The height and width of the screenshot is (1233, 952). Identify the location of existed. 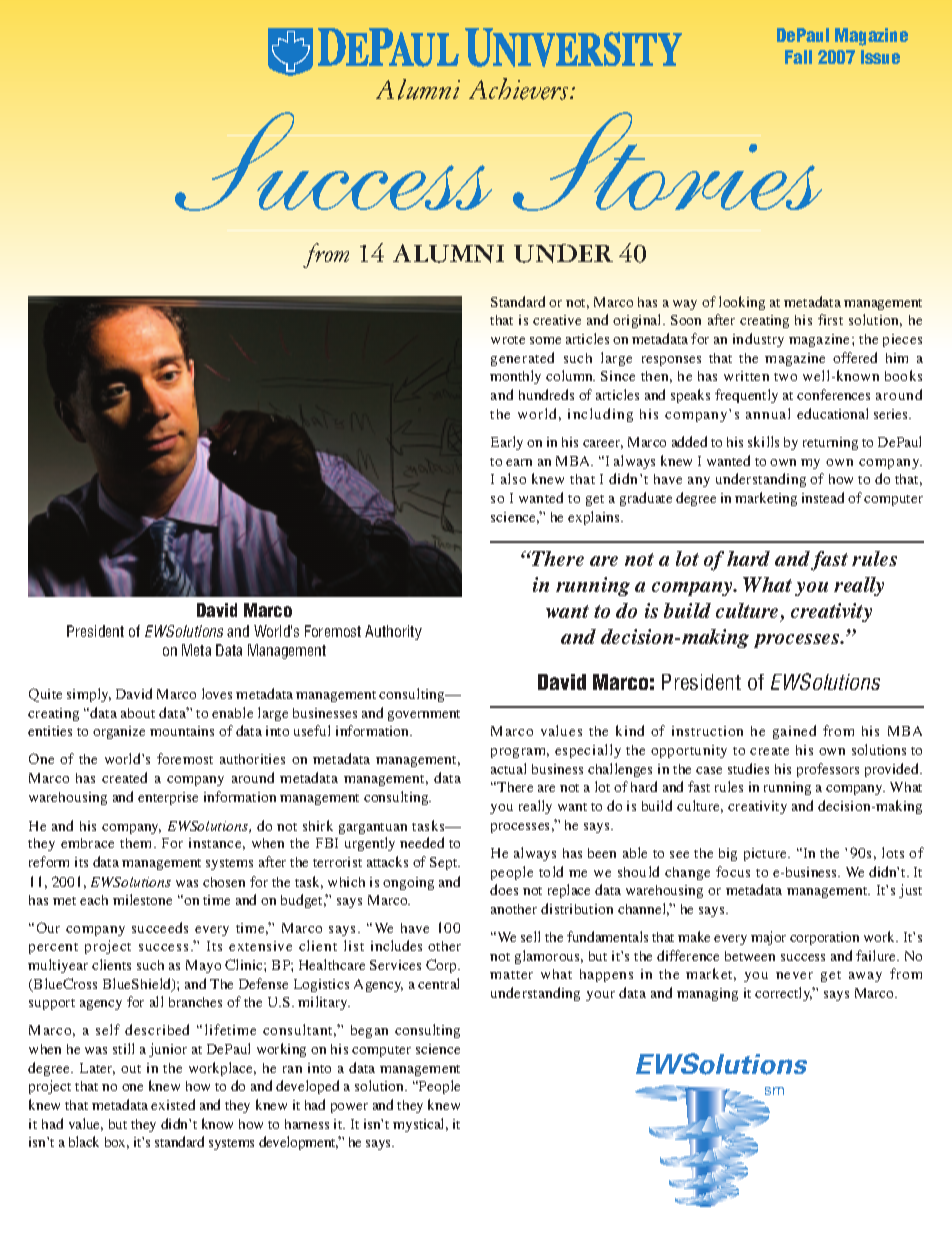
(173, 1104).
